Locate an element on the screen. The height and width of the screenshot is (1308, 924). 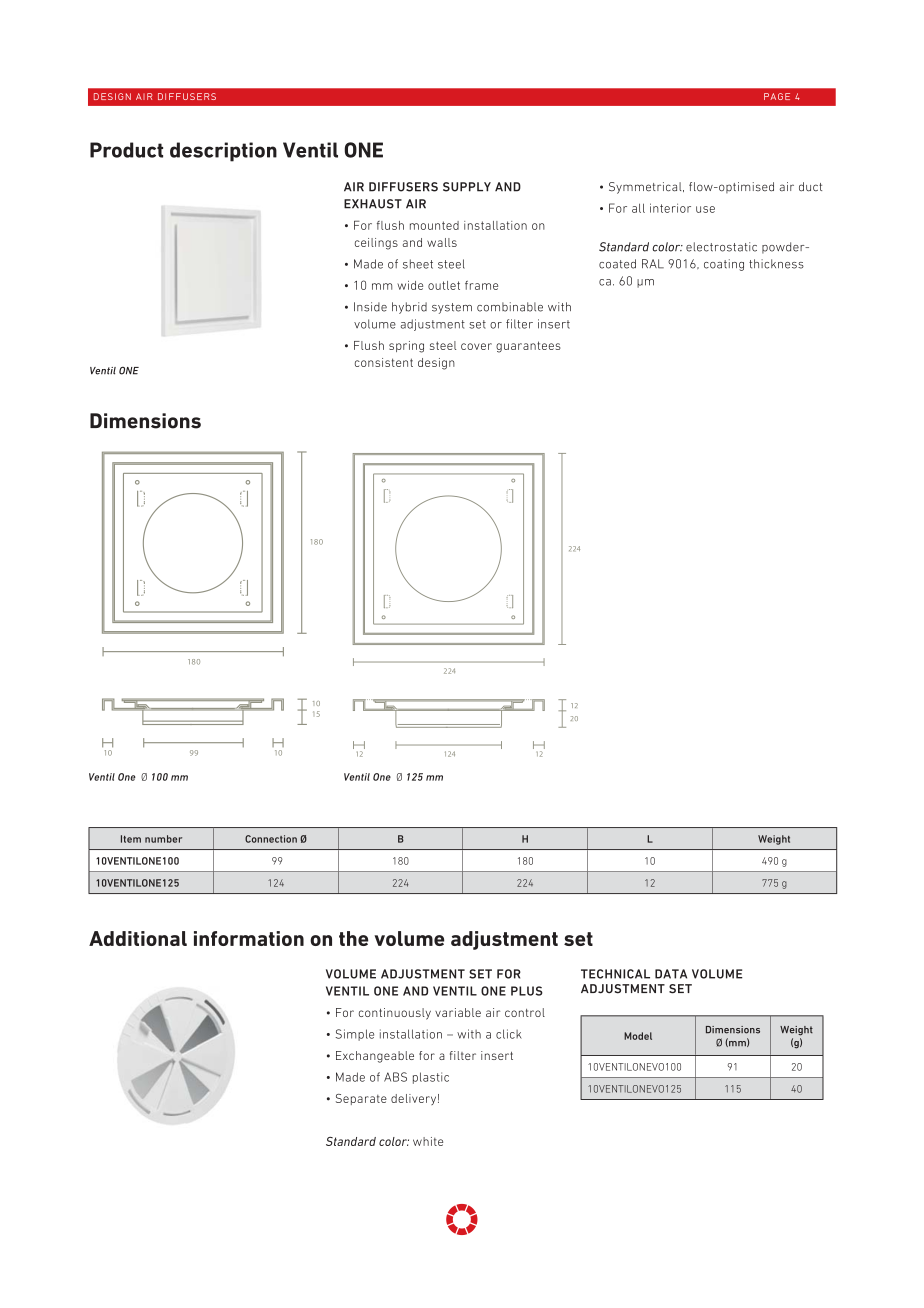
Model is located at coordinates (638, 1036).
